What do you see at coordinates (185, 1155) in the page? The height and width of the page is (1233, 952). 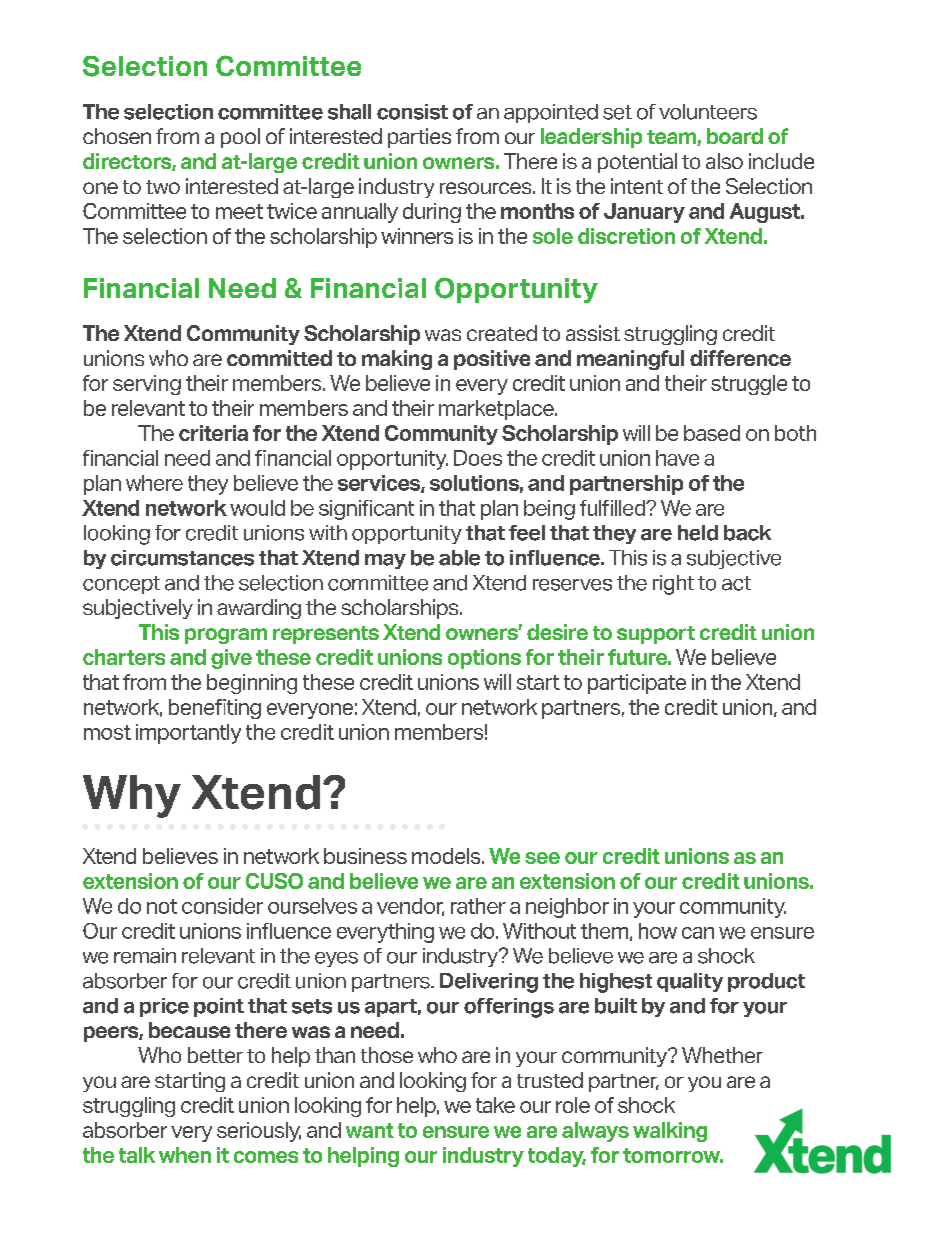 I see `when` at bounding box center [185, 1155].
